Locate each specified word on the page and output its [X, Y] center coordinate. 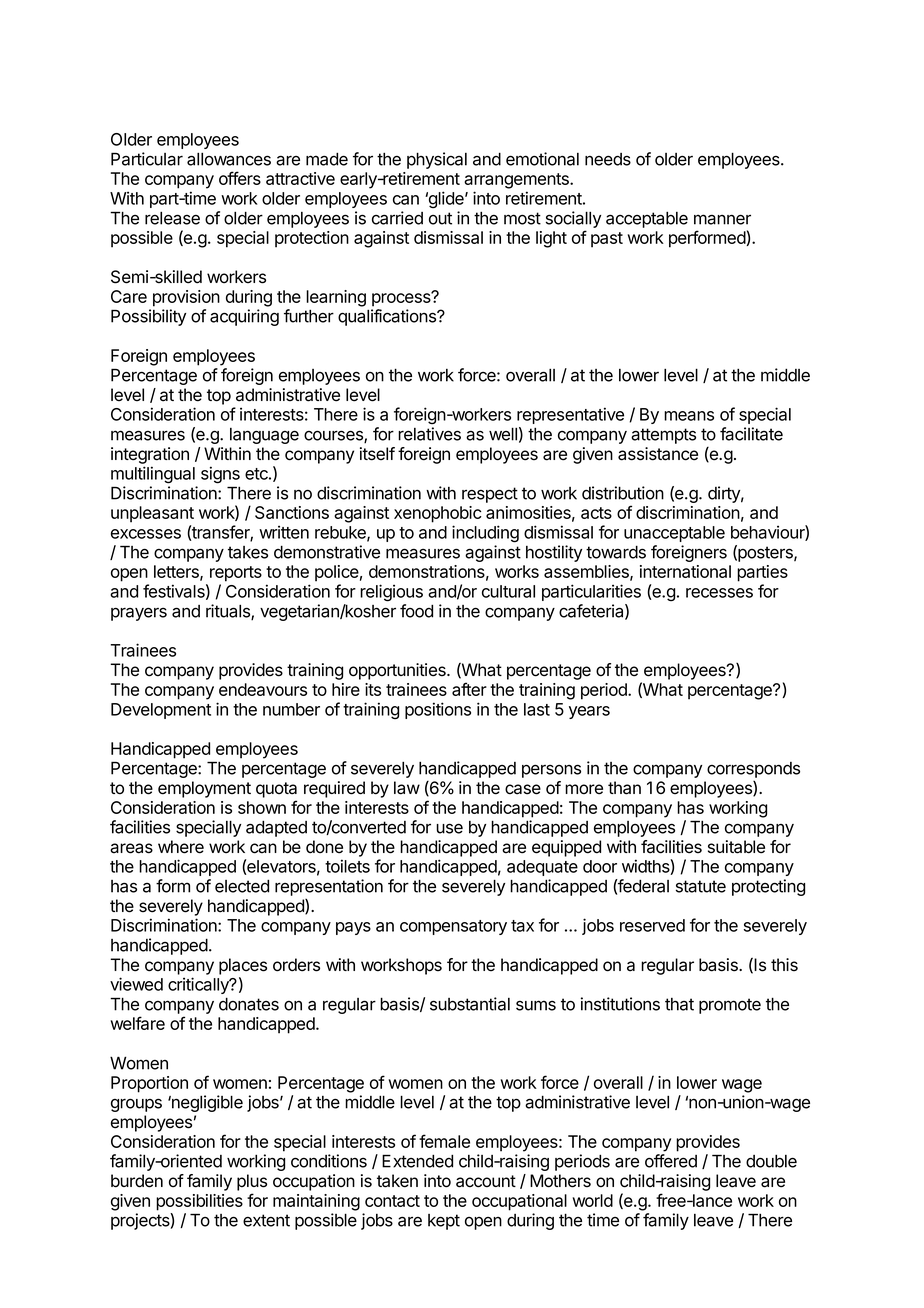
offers [240, 178]
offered [671, 1161]
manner [722, 219]
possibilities [199, 1202]
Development [161, 711]
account [486, 1181]
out [440, 218]
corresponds [753, 770]
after [469, 689]
